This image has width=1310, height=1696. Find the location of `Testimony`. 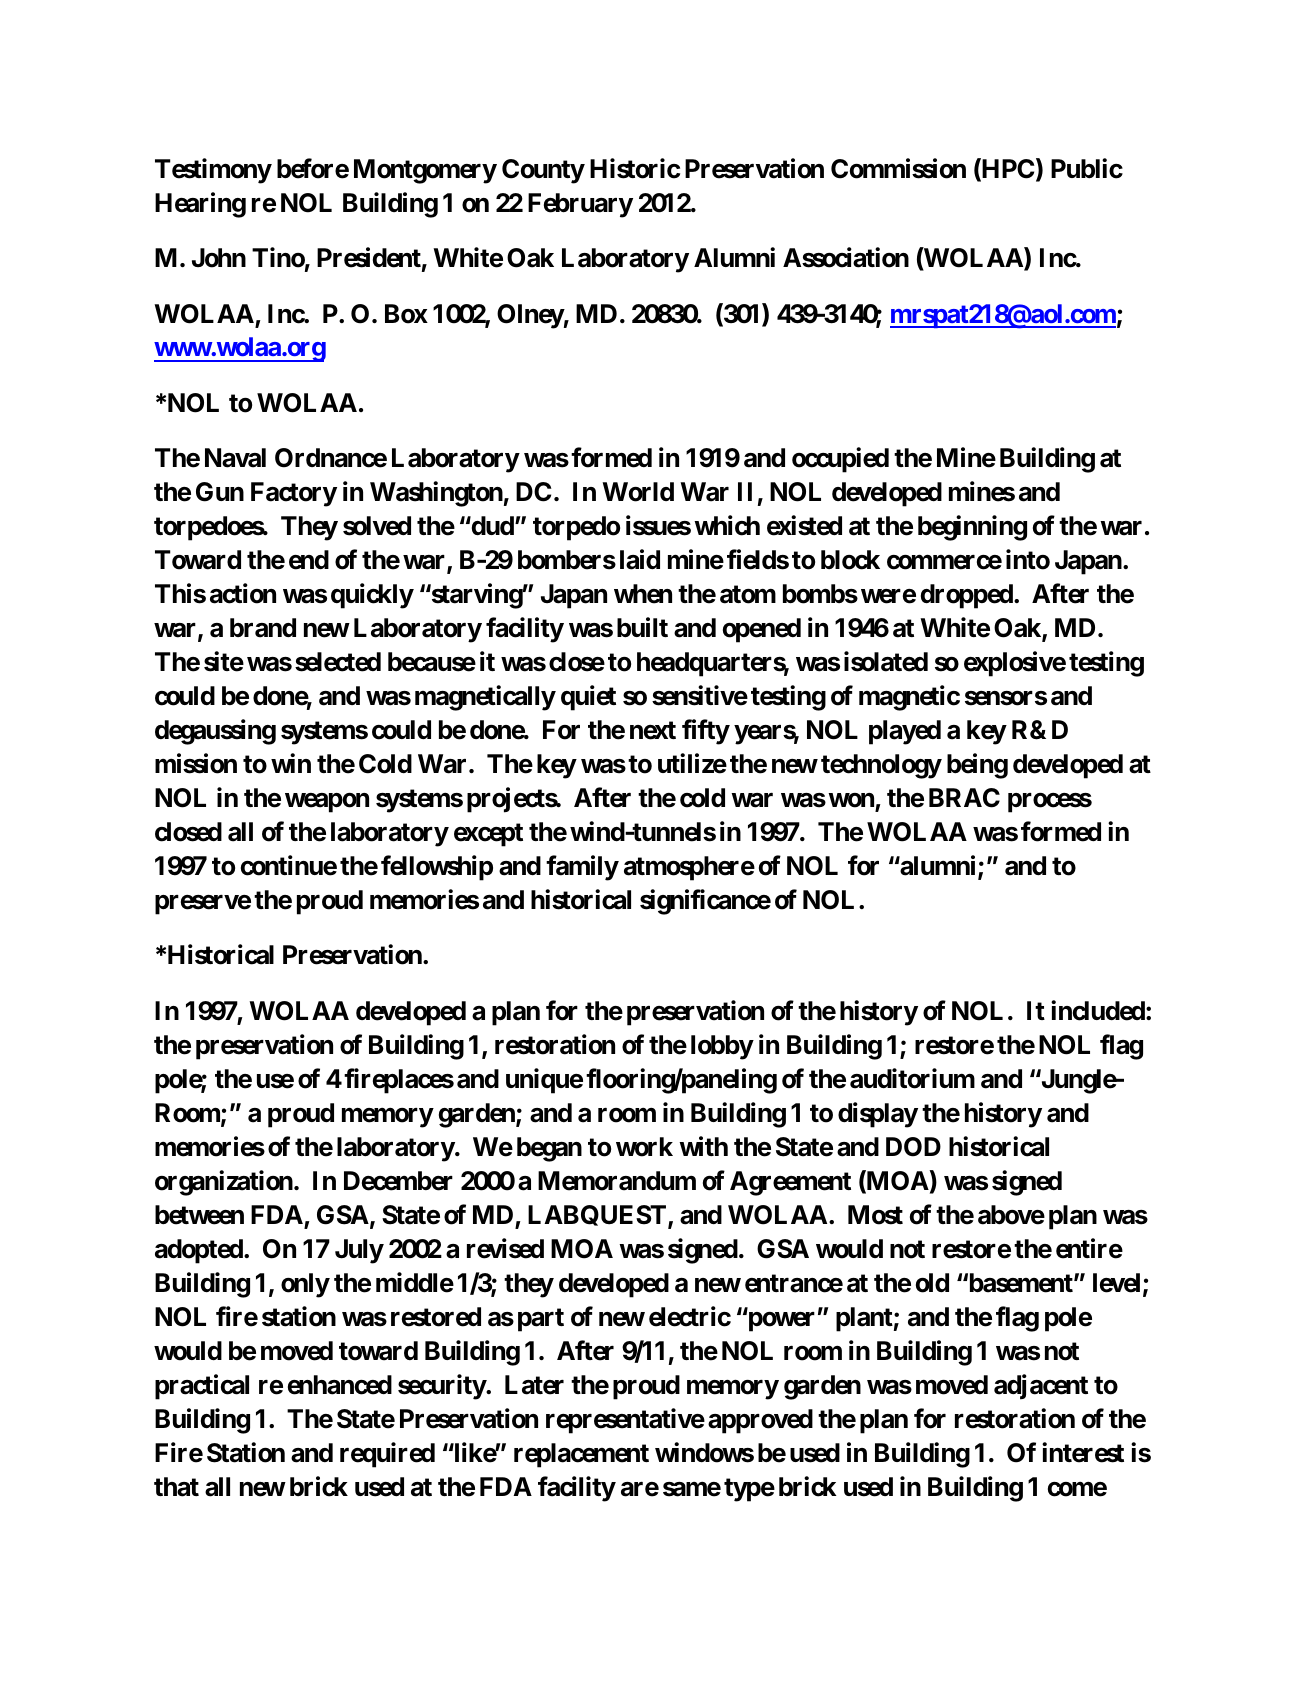

Testimony is located at coordinates (213, 171).
